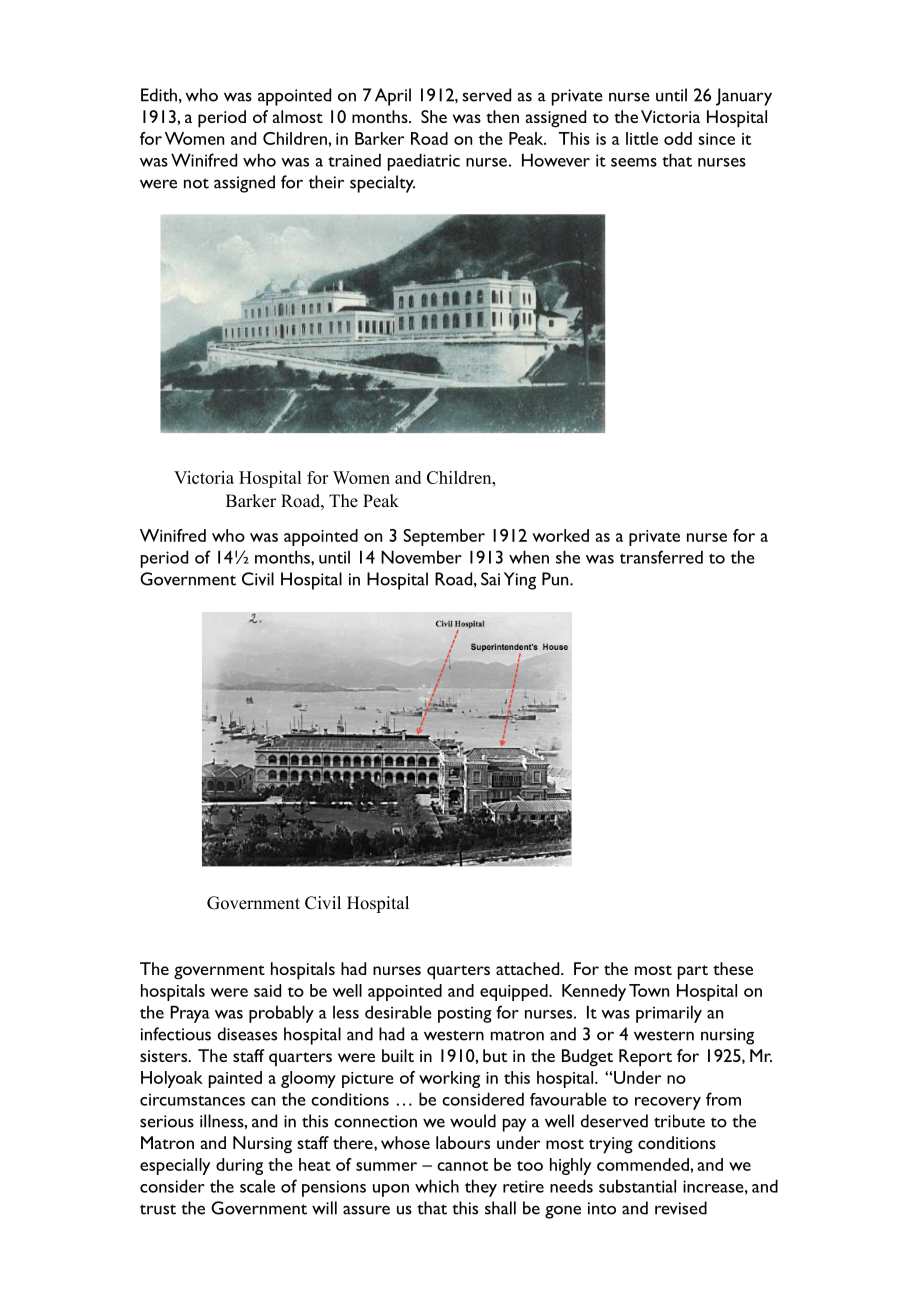  Describe the element at coordinates (681, 1208) in the document. I see `revised` at that location.
